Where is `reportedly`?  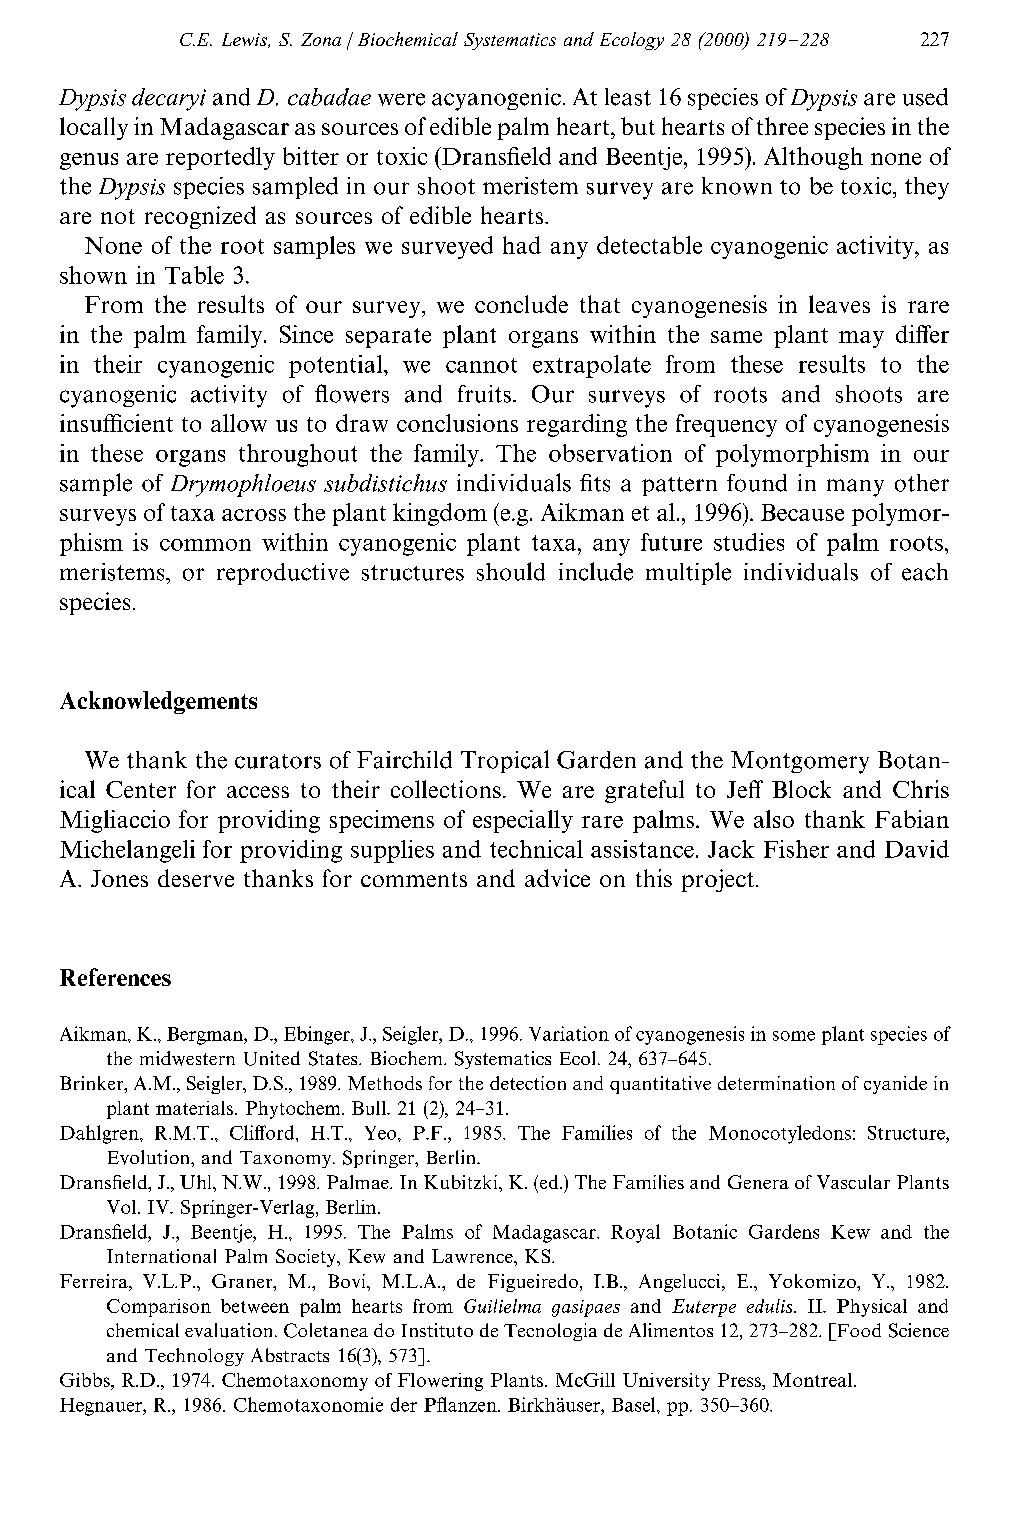 reportedly is located at coordinates (220, 158).
